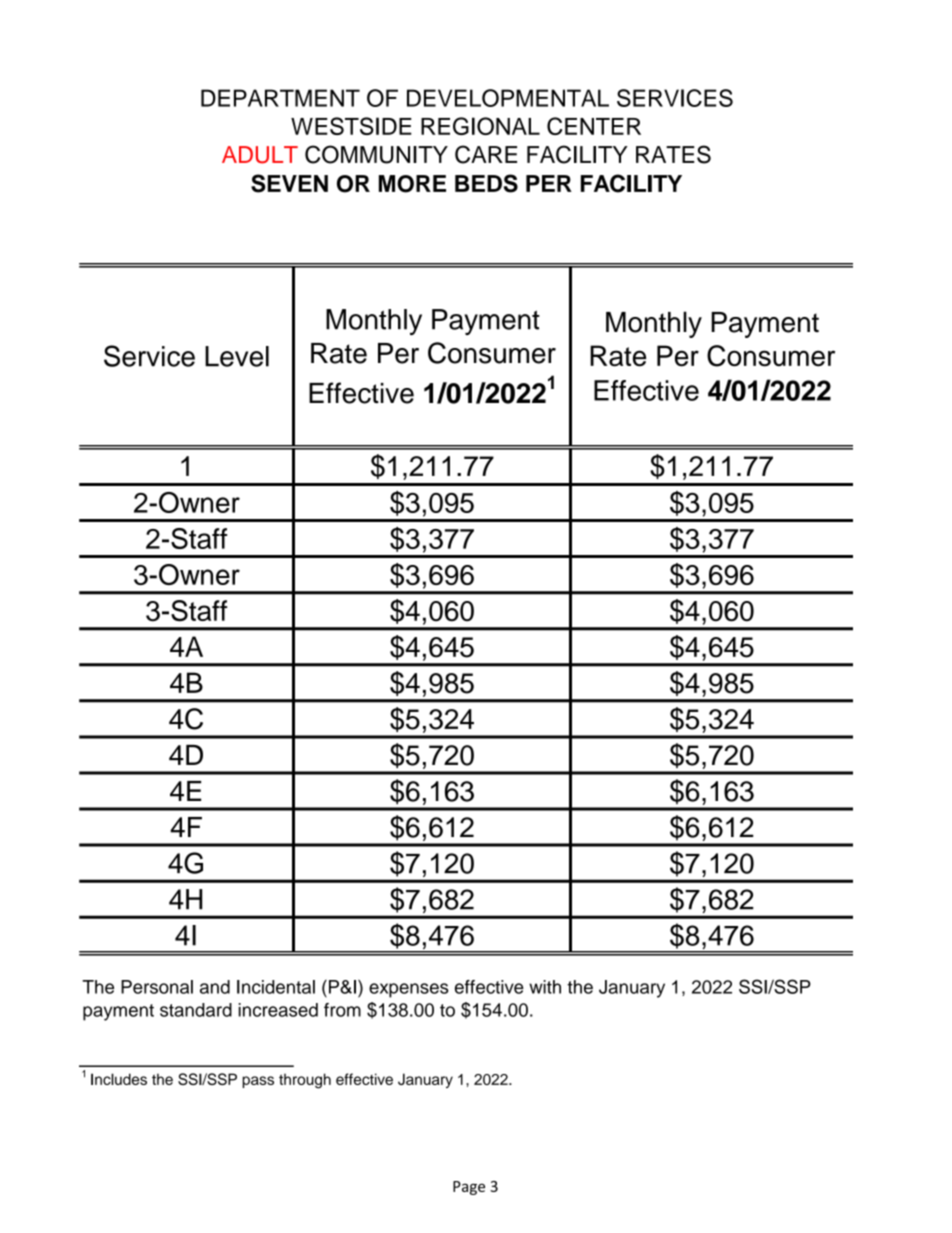  I want to click on through, so click(305, 1081).
